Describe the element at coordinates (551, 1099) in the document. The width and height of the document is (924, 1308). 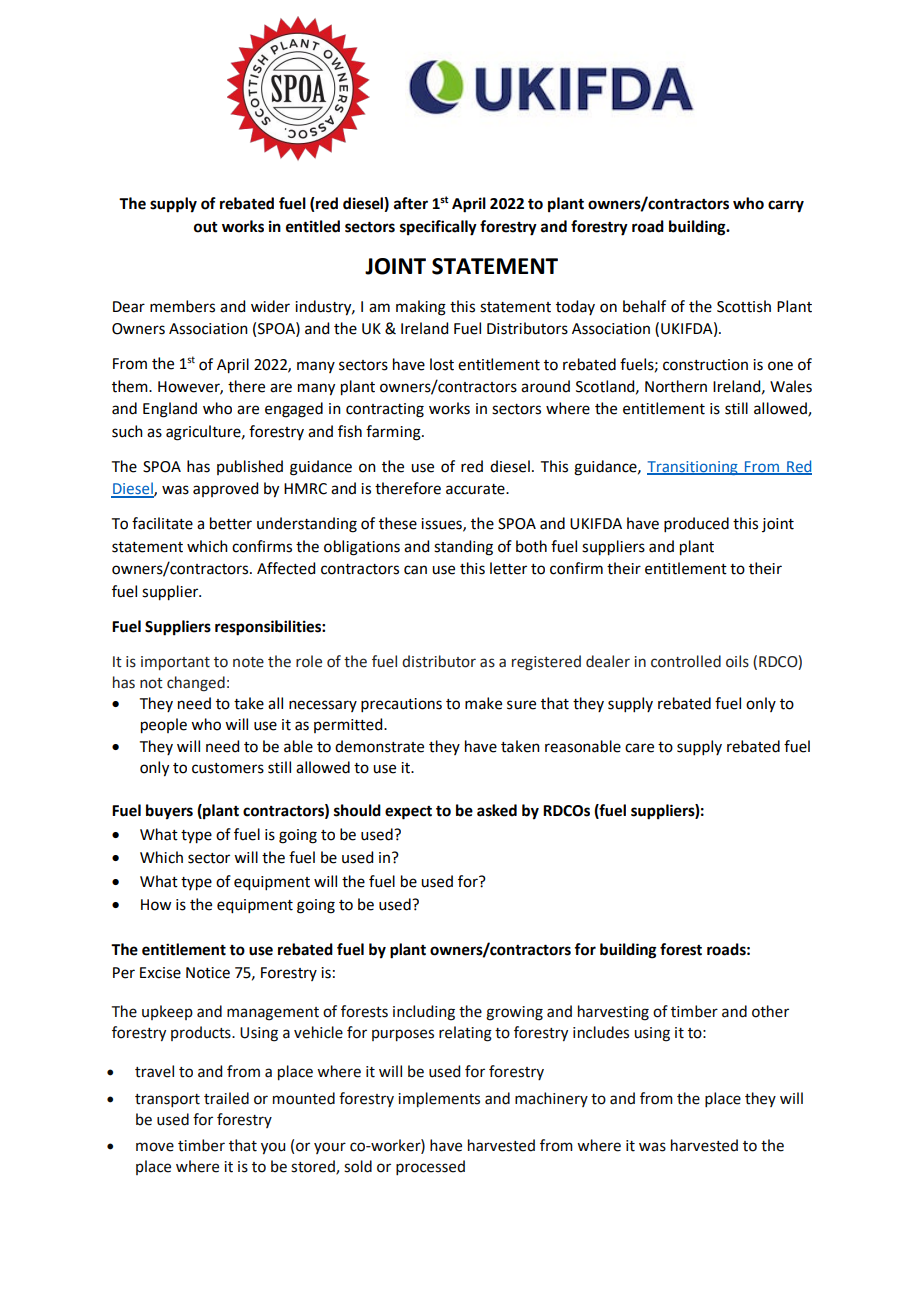
I see `machinery` at that location.
